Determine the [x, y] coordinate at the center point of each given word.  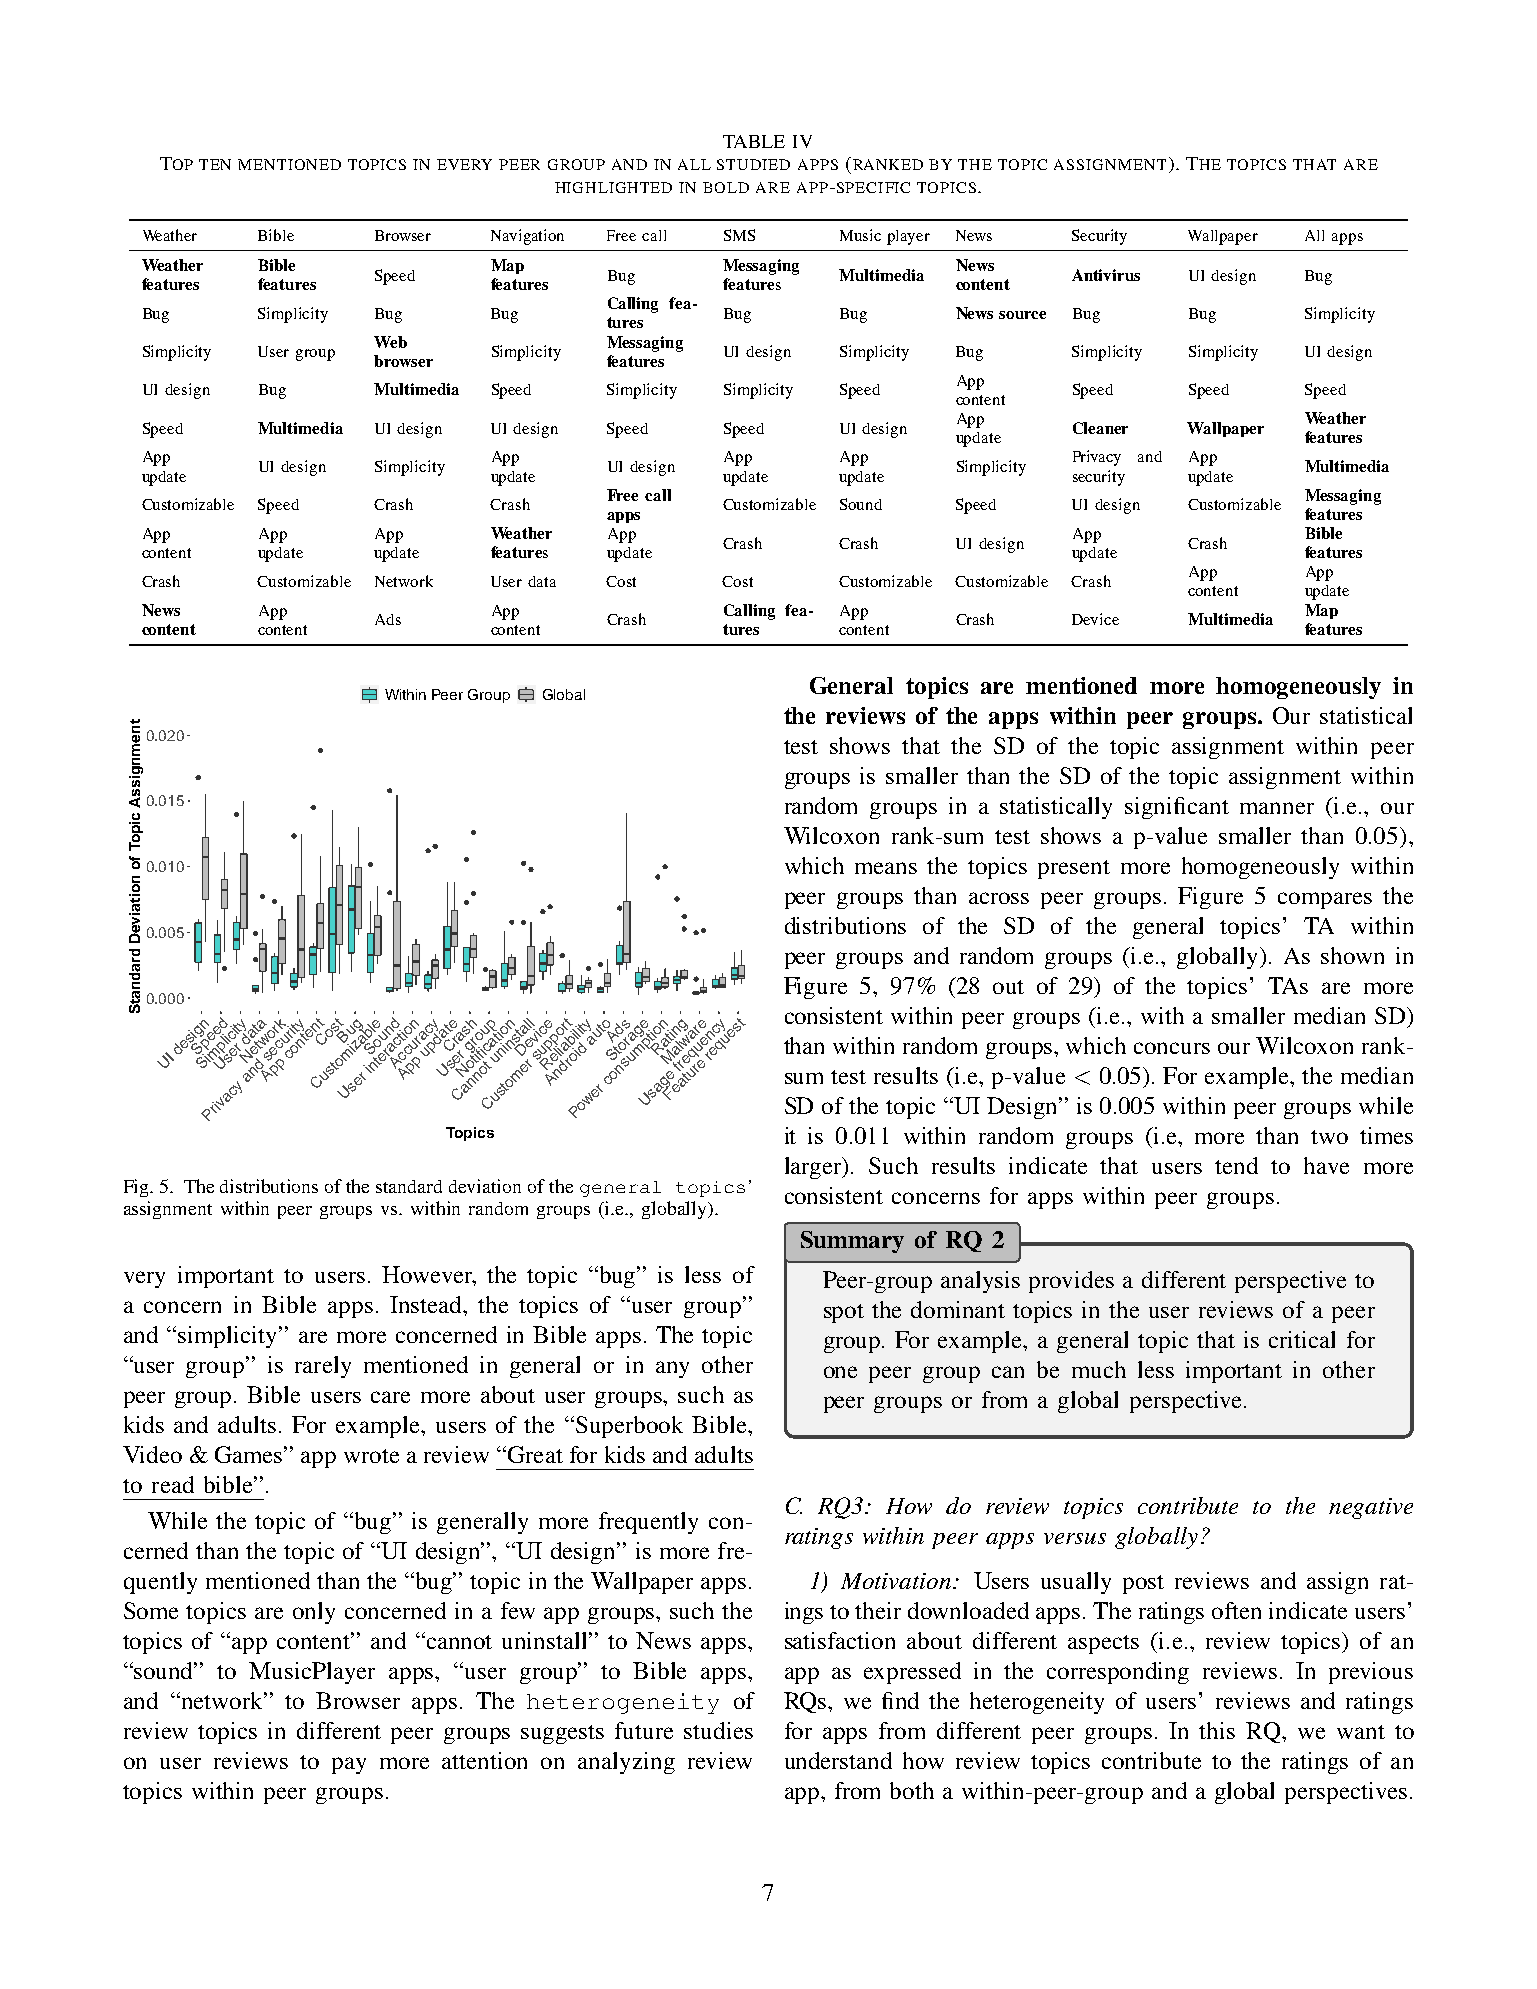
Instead [427, 1304]
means [886, 868]
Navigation [527, 237]
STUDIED [753, 164]
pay [349, 1765]
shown [1352, 955]
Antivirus [1106, 275]
